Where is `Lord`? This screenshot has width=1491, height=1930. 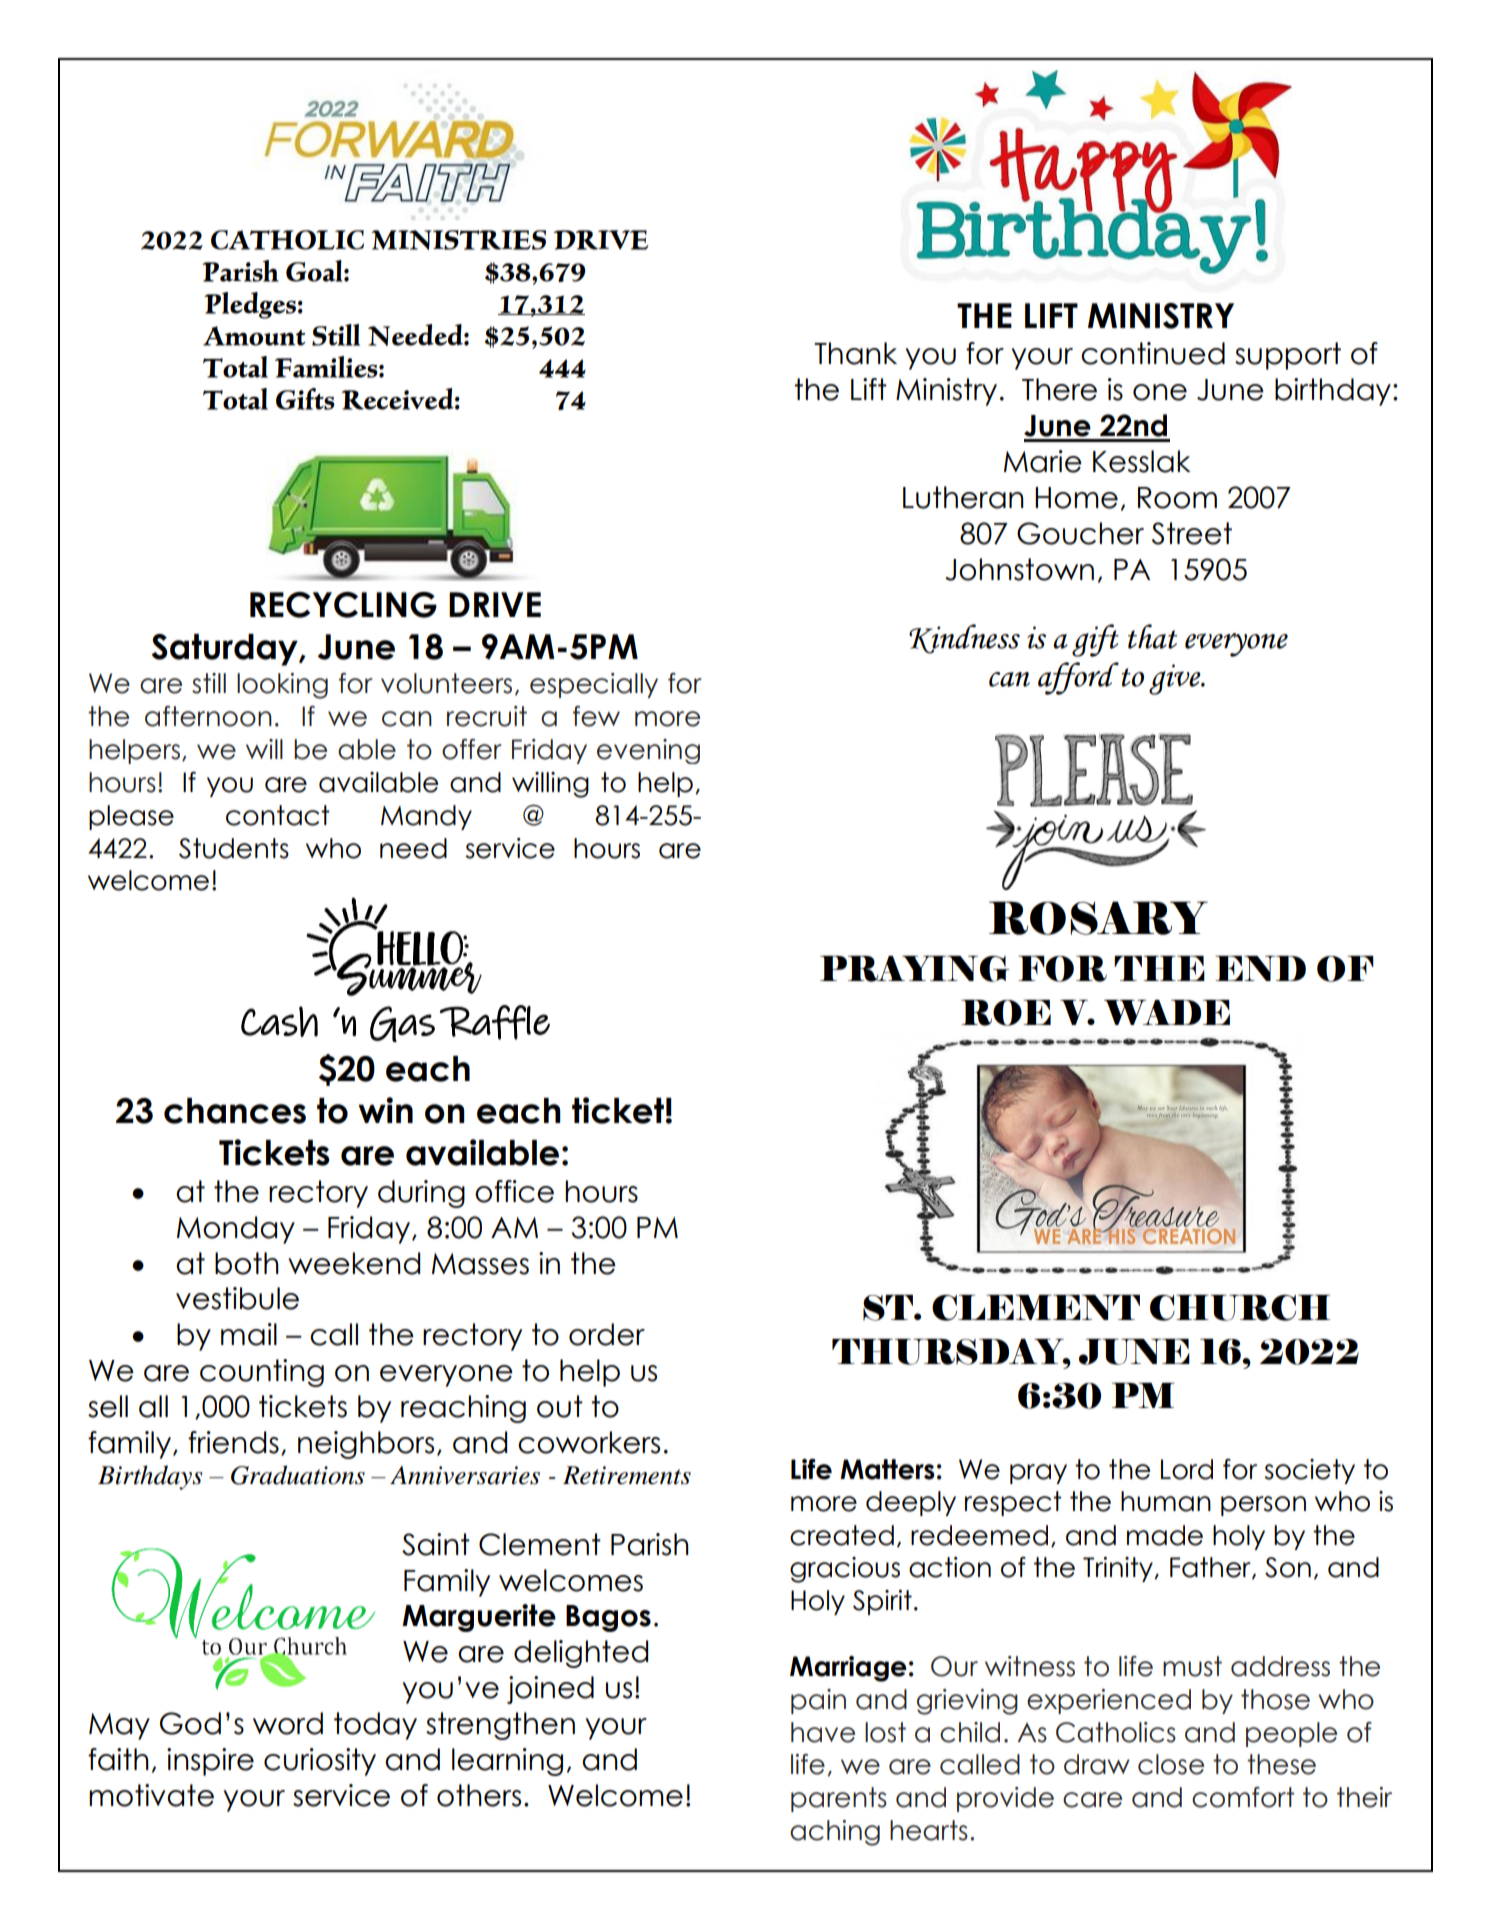 Lord is located at coordinates (1187, 1469).
